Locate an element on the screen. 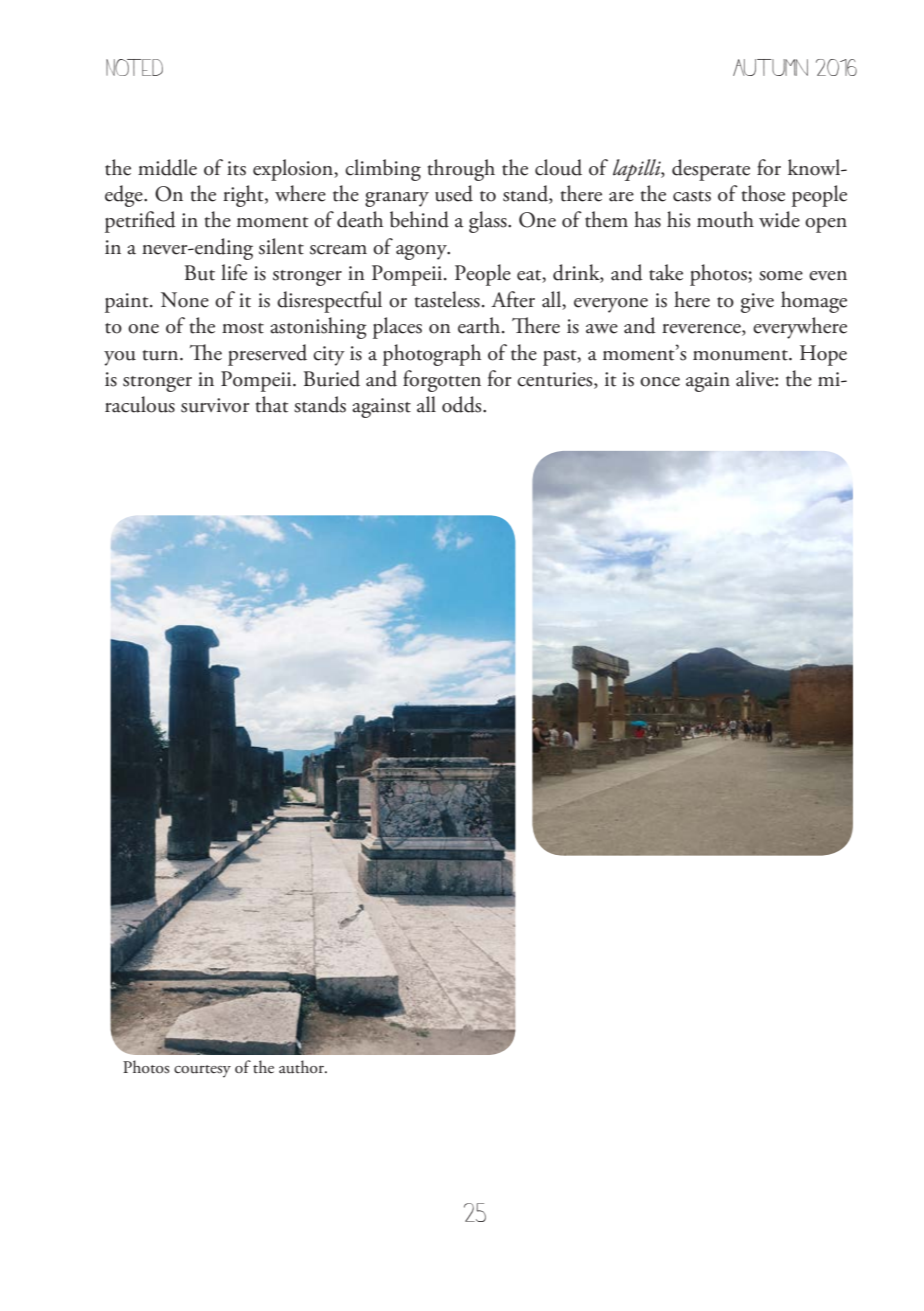 This screenshot has height=1311, width=924. Autumn is located at coordinates (770, 67).
